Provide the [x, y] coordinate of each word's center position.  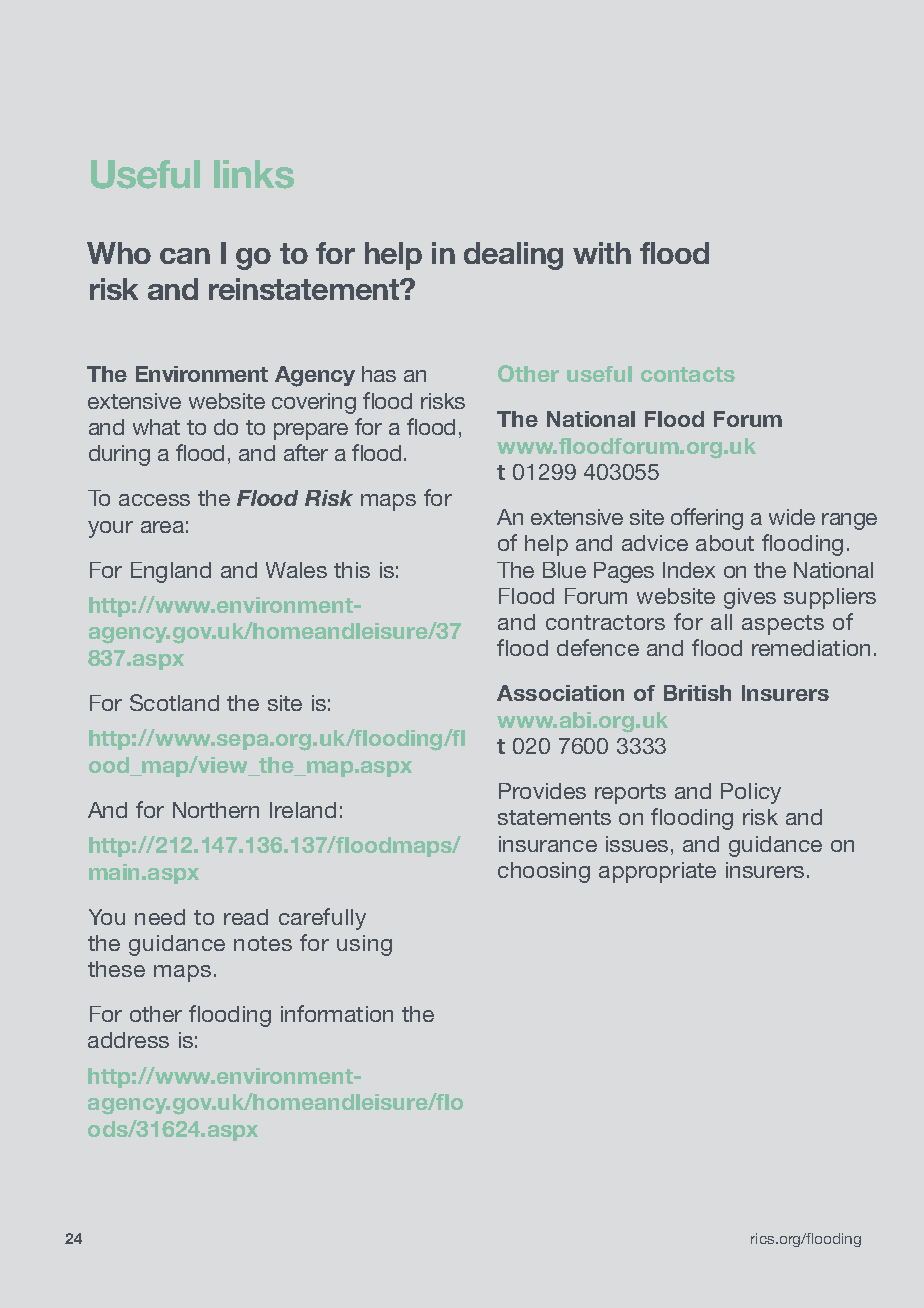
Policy [751, 793]
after [306, 452]
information [337, 1013]
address [128, 1040]
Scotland [174, 702]
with [602, 253]
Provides [542, 791]
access [154, 500]
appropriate [657, 872]
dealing [513, 256]
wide [792, 517]
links [254, 174]
